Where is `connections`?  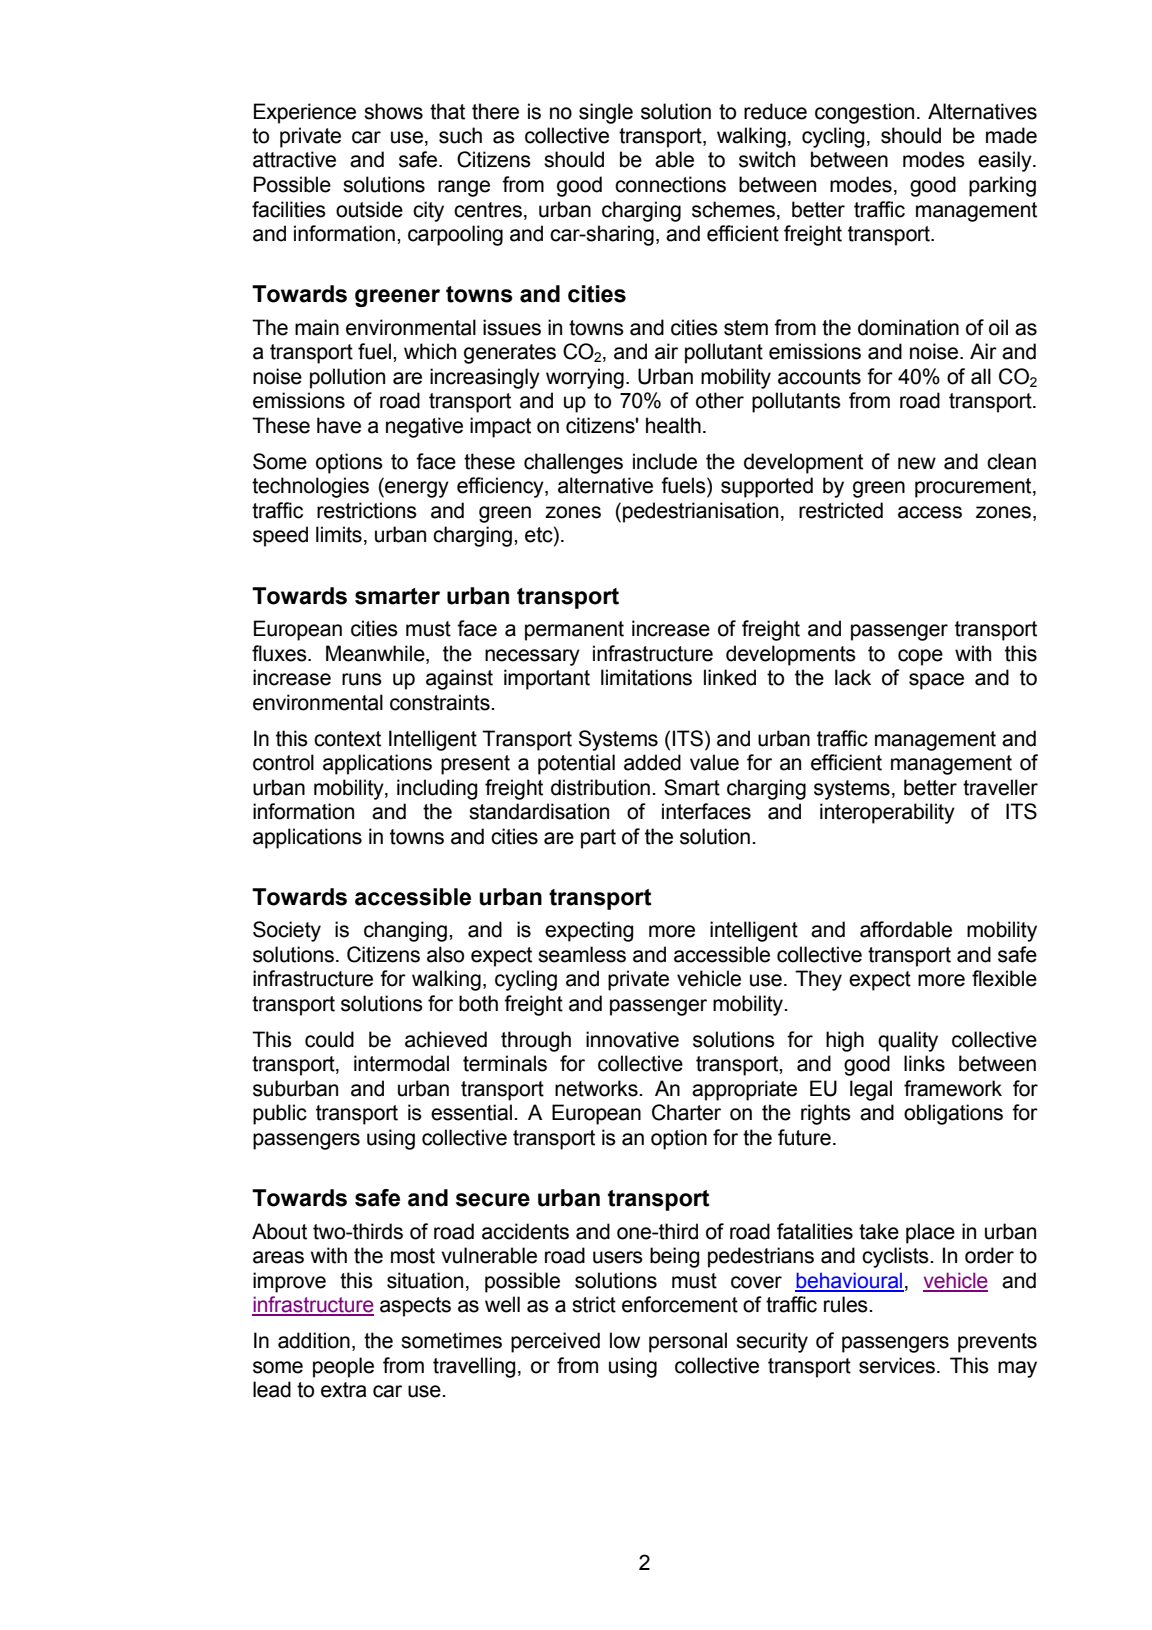 connections is located at coordinates (670, 184).
